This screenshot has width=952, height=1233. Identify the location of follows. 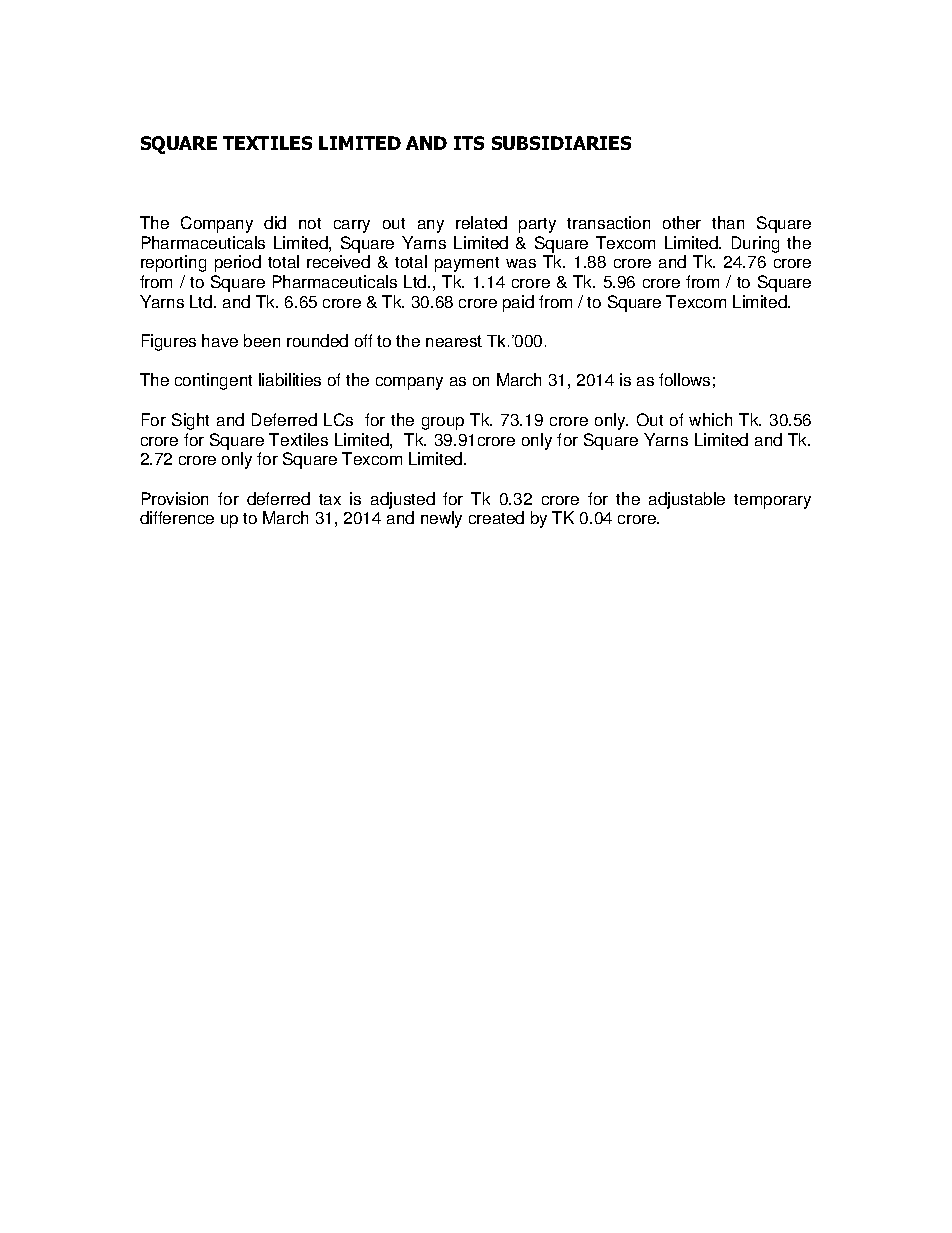
(684, 379).
